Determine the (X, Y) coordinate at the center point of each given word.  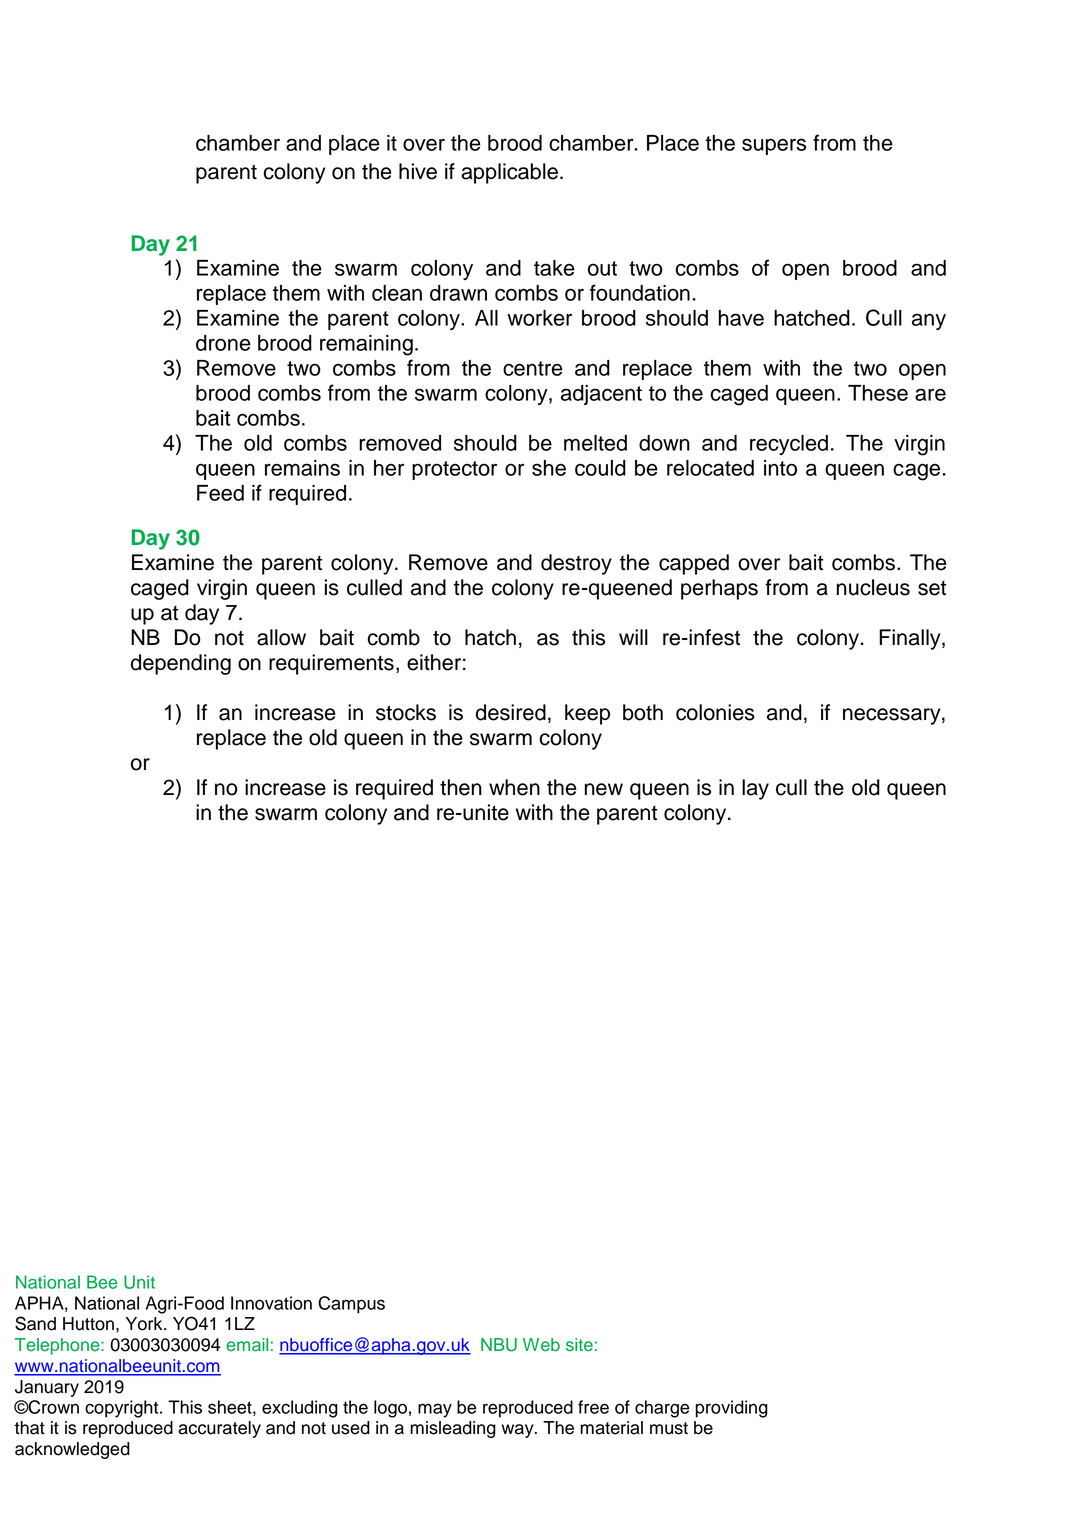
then (461, 787)
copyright (123, 1409)
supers (774, 146)
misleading (453, 1429)
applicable (509, 173)
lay (755, 789)
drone (223, 343)
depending (181, 664)
